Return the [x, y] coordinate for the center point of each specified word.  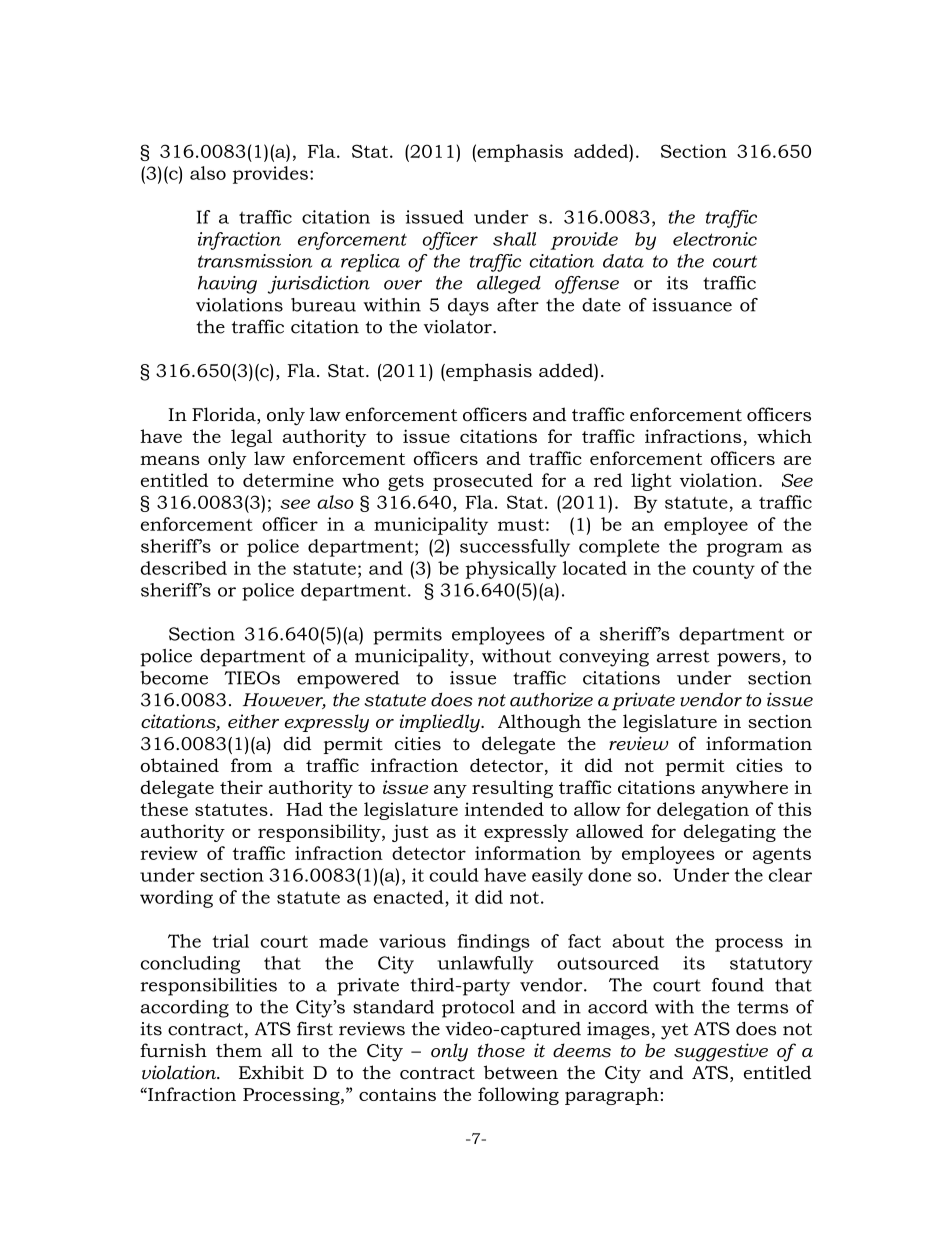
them [239, 1050]
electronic [715, 239]
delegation [703, 811]
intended [504, 809]
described [184, 568]
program [745, 550]
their [241, 787]
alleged [509, 285]
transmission [255, 261]
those [501, 1050]
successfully [515, 548]
